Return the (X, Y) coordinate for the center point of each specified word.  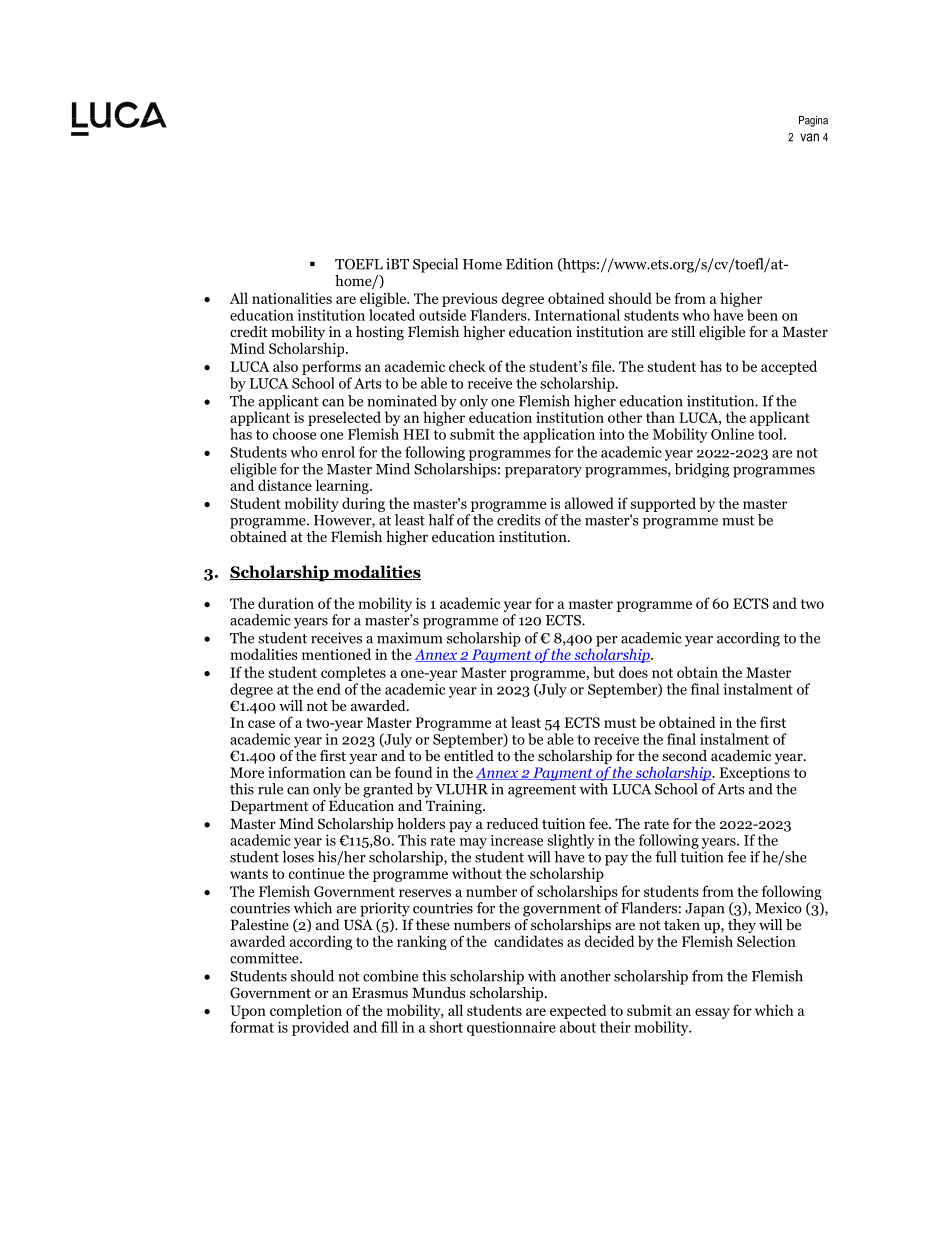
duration (286, 603)
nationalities (292, 298)
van (809, 137)
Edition (529, 264)
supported (663, 504)
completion (306, 1011)
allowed (589, 503)
